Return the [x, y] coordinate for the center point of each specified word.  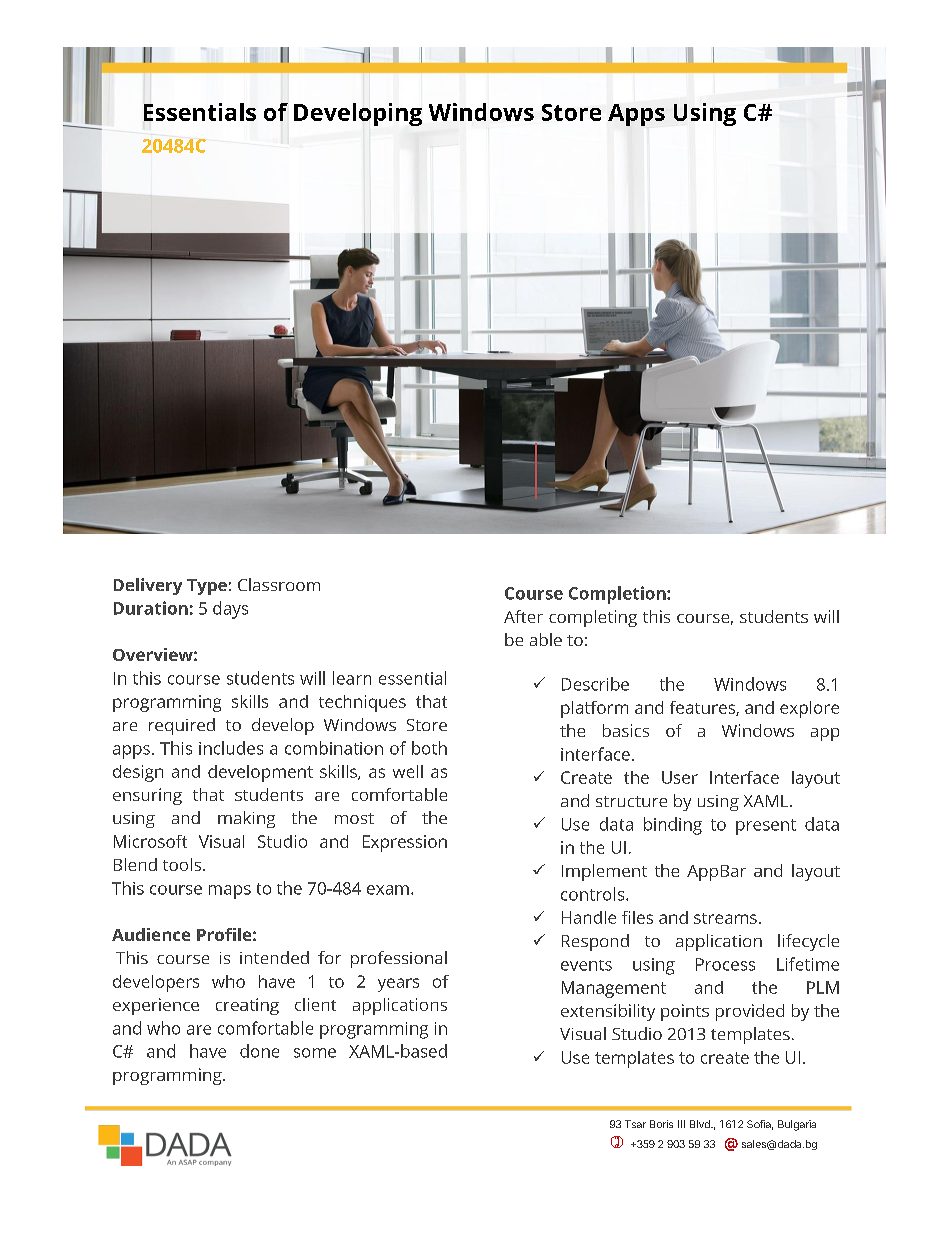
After [523, 616]
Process [725, 964]
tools [183, 864]
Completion [618, 595]
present [766, 827]
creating [247, 1006]
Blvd [701, 1124]
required [182, 726]
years [398, 985]
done [259, 1051]
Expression [405, 843]
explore [809, 709]
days [230, 610]
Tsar [635, 1124]
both [429, 748]
